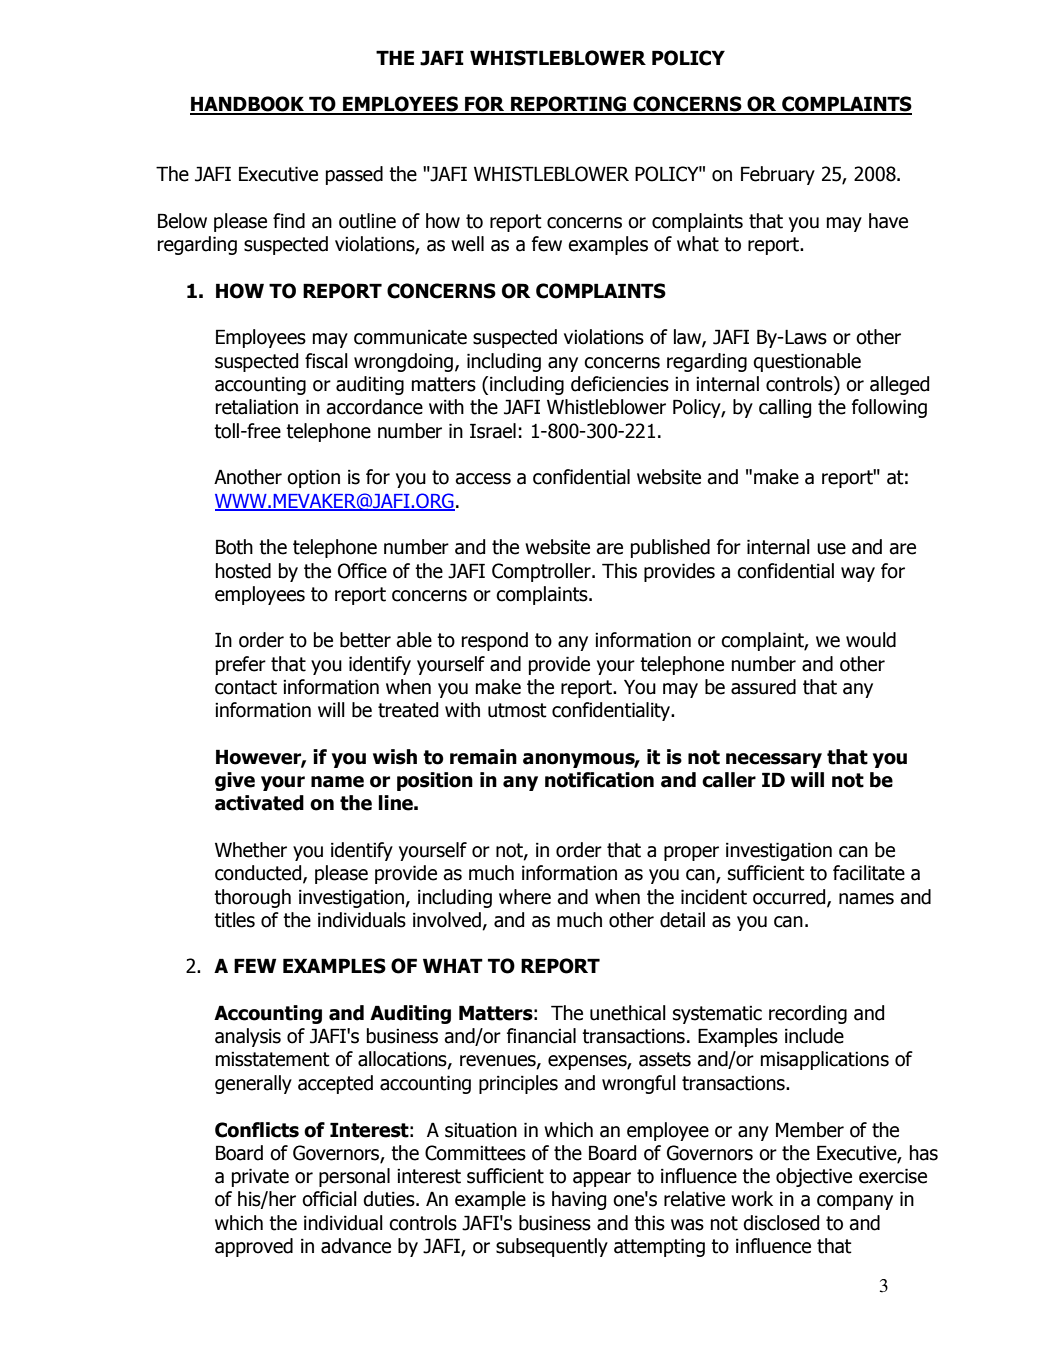  I want to click on utmost, so click(517, 710).
